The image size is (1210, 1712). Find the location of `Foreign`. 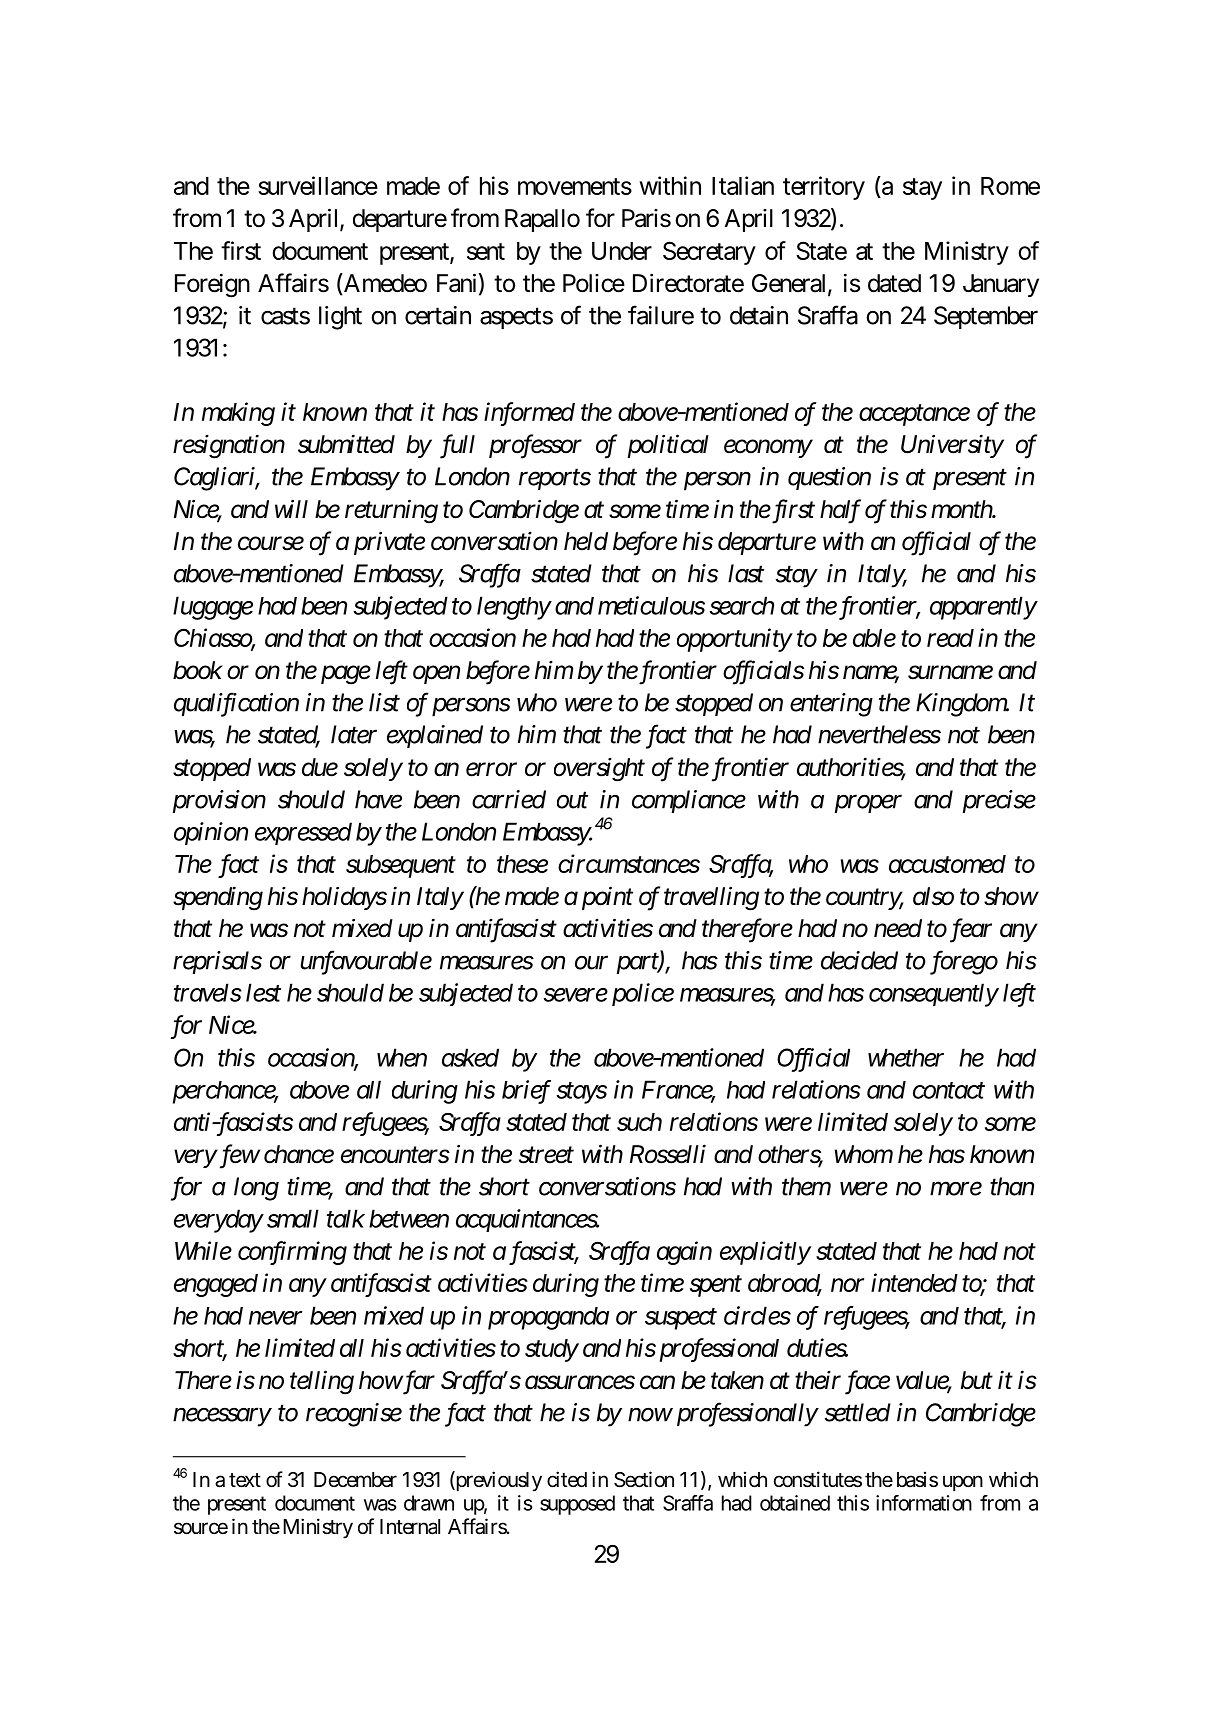

Foreign is located at coordinates (212, 285).
